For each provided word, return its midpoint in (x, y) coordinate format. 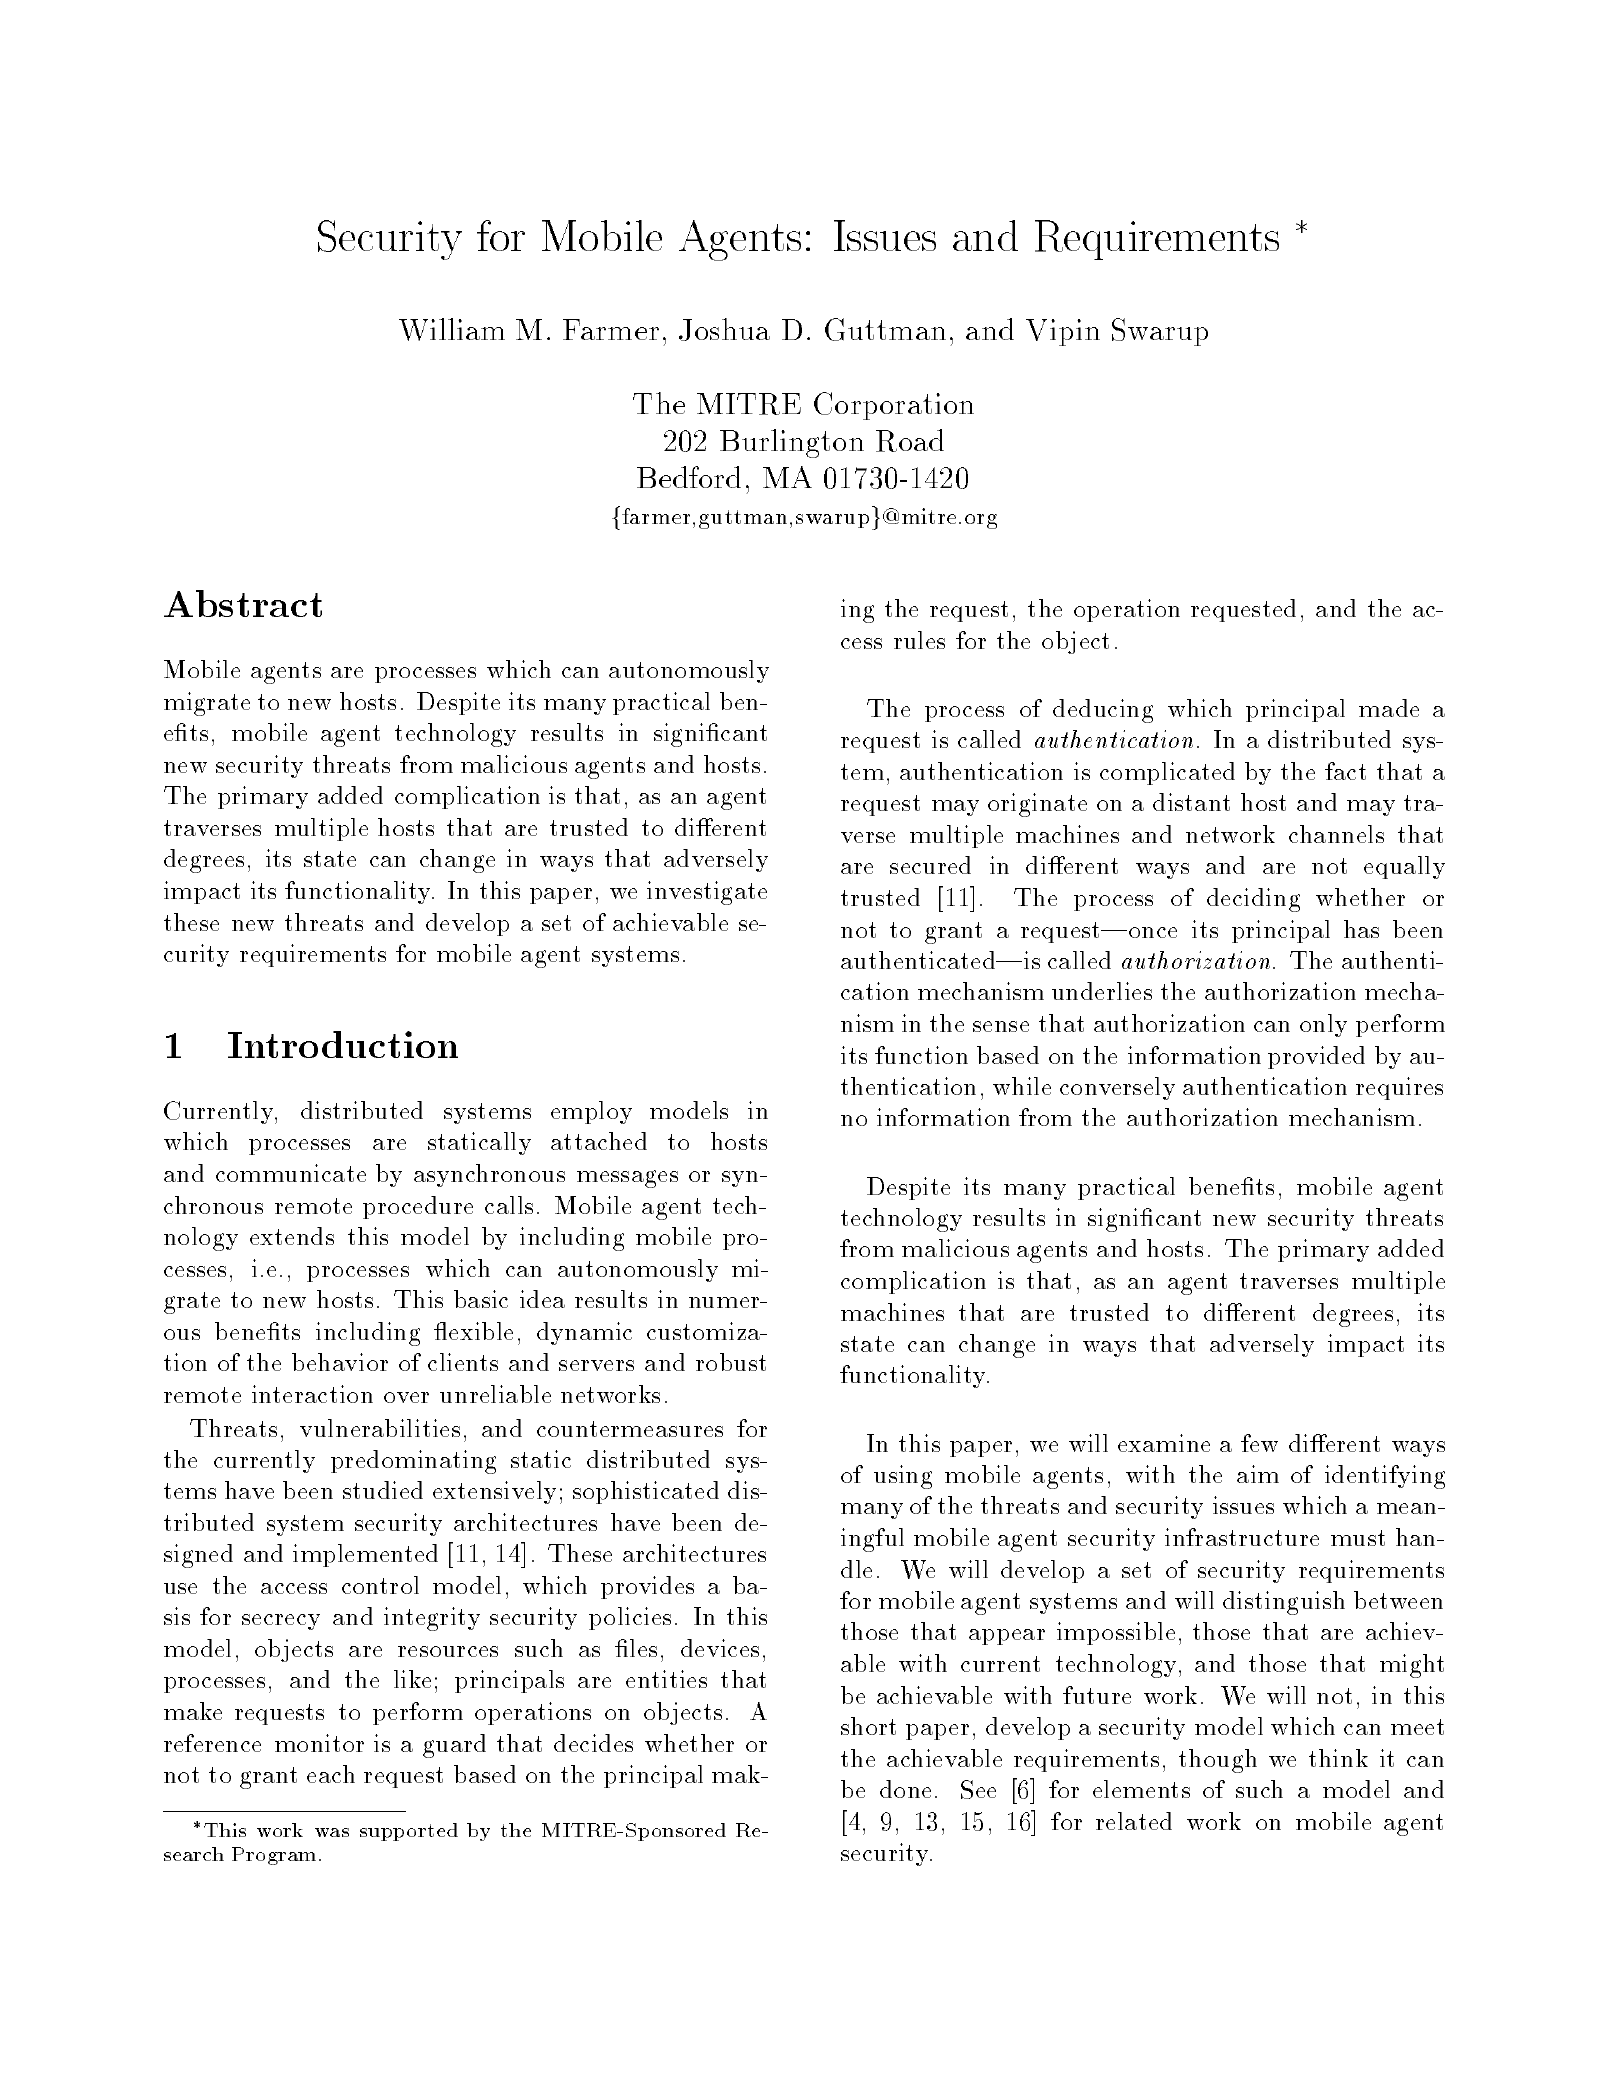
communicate (291, 1173)
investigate (707, 893)
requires (1399, 1088)
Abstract (243, 603)
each (331, 1774)
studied (383, 1490)
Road (910, 440)
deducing (1103, 711)
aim (1258, 1474)
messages (627, 1179)
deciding (1253, 900)
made (1389, 708)
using (903, 1477)
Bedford (689, 477)
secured (930, 865)
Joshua (724, 329)
